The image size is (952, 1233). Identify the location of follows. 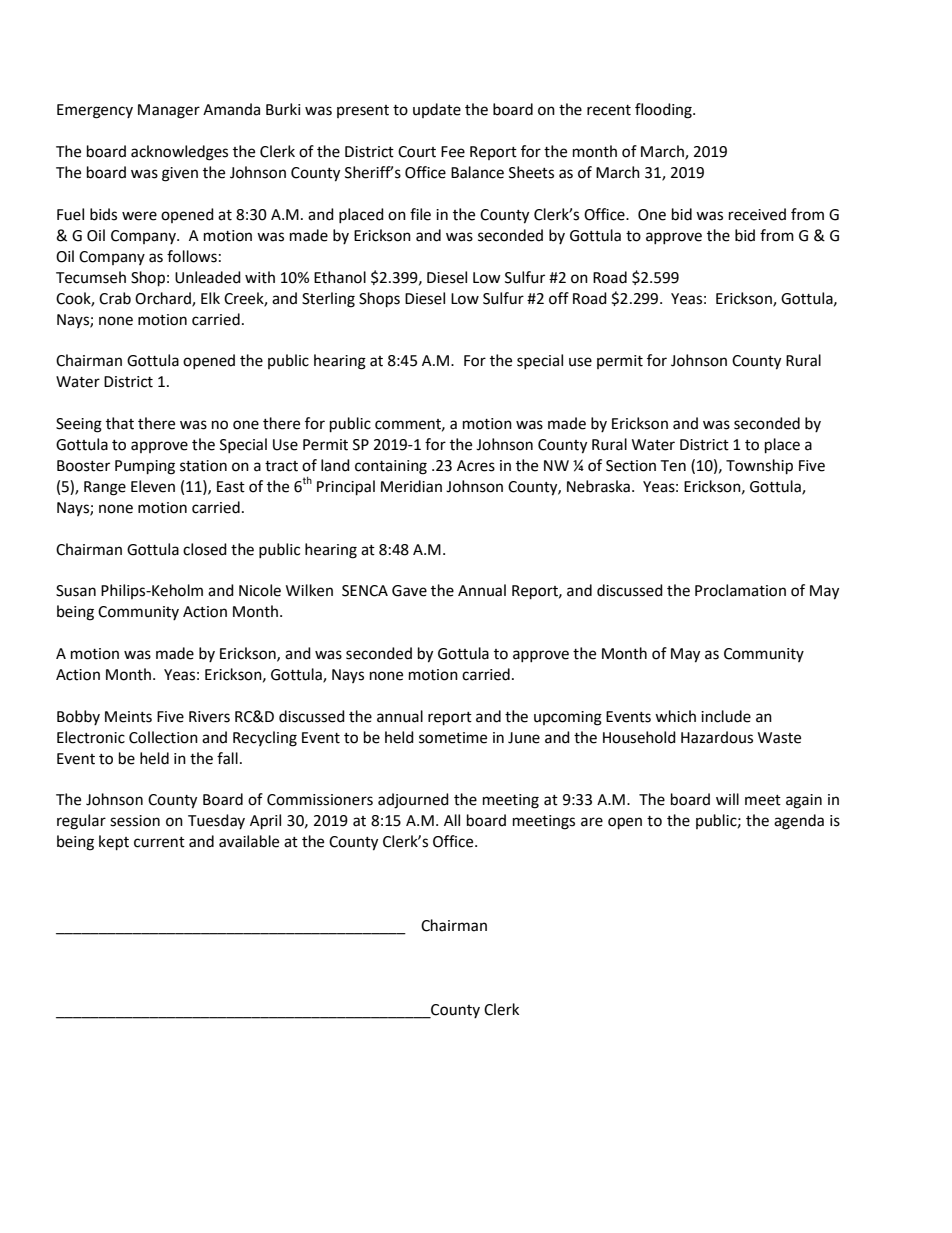
(192, 256).
